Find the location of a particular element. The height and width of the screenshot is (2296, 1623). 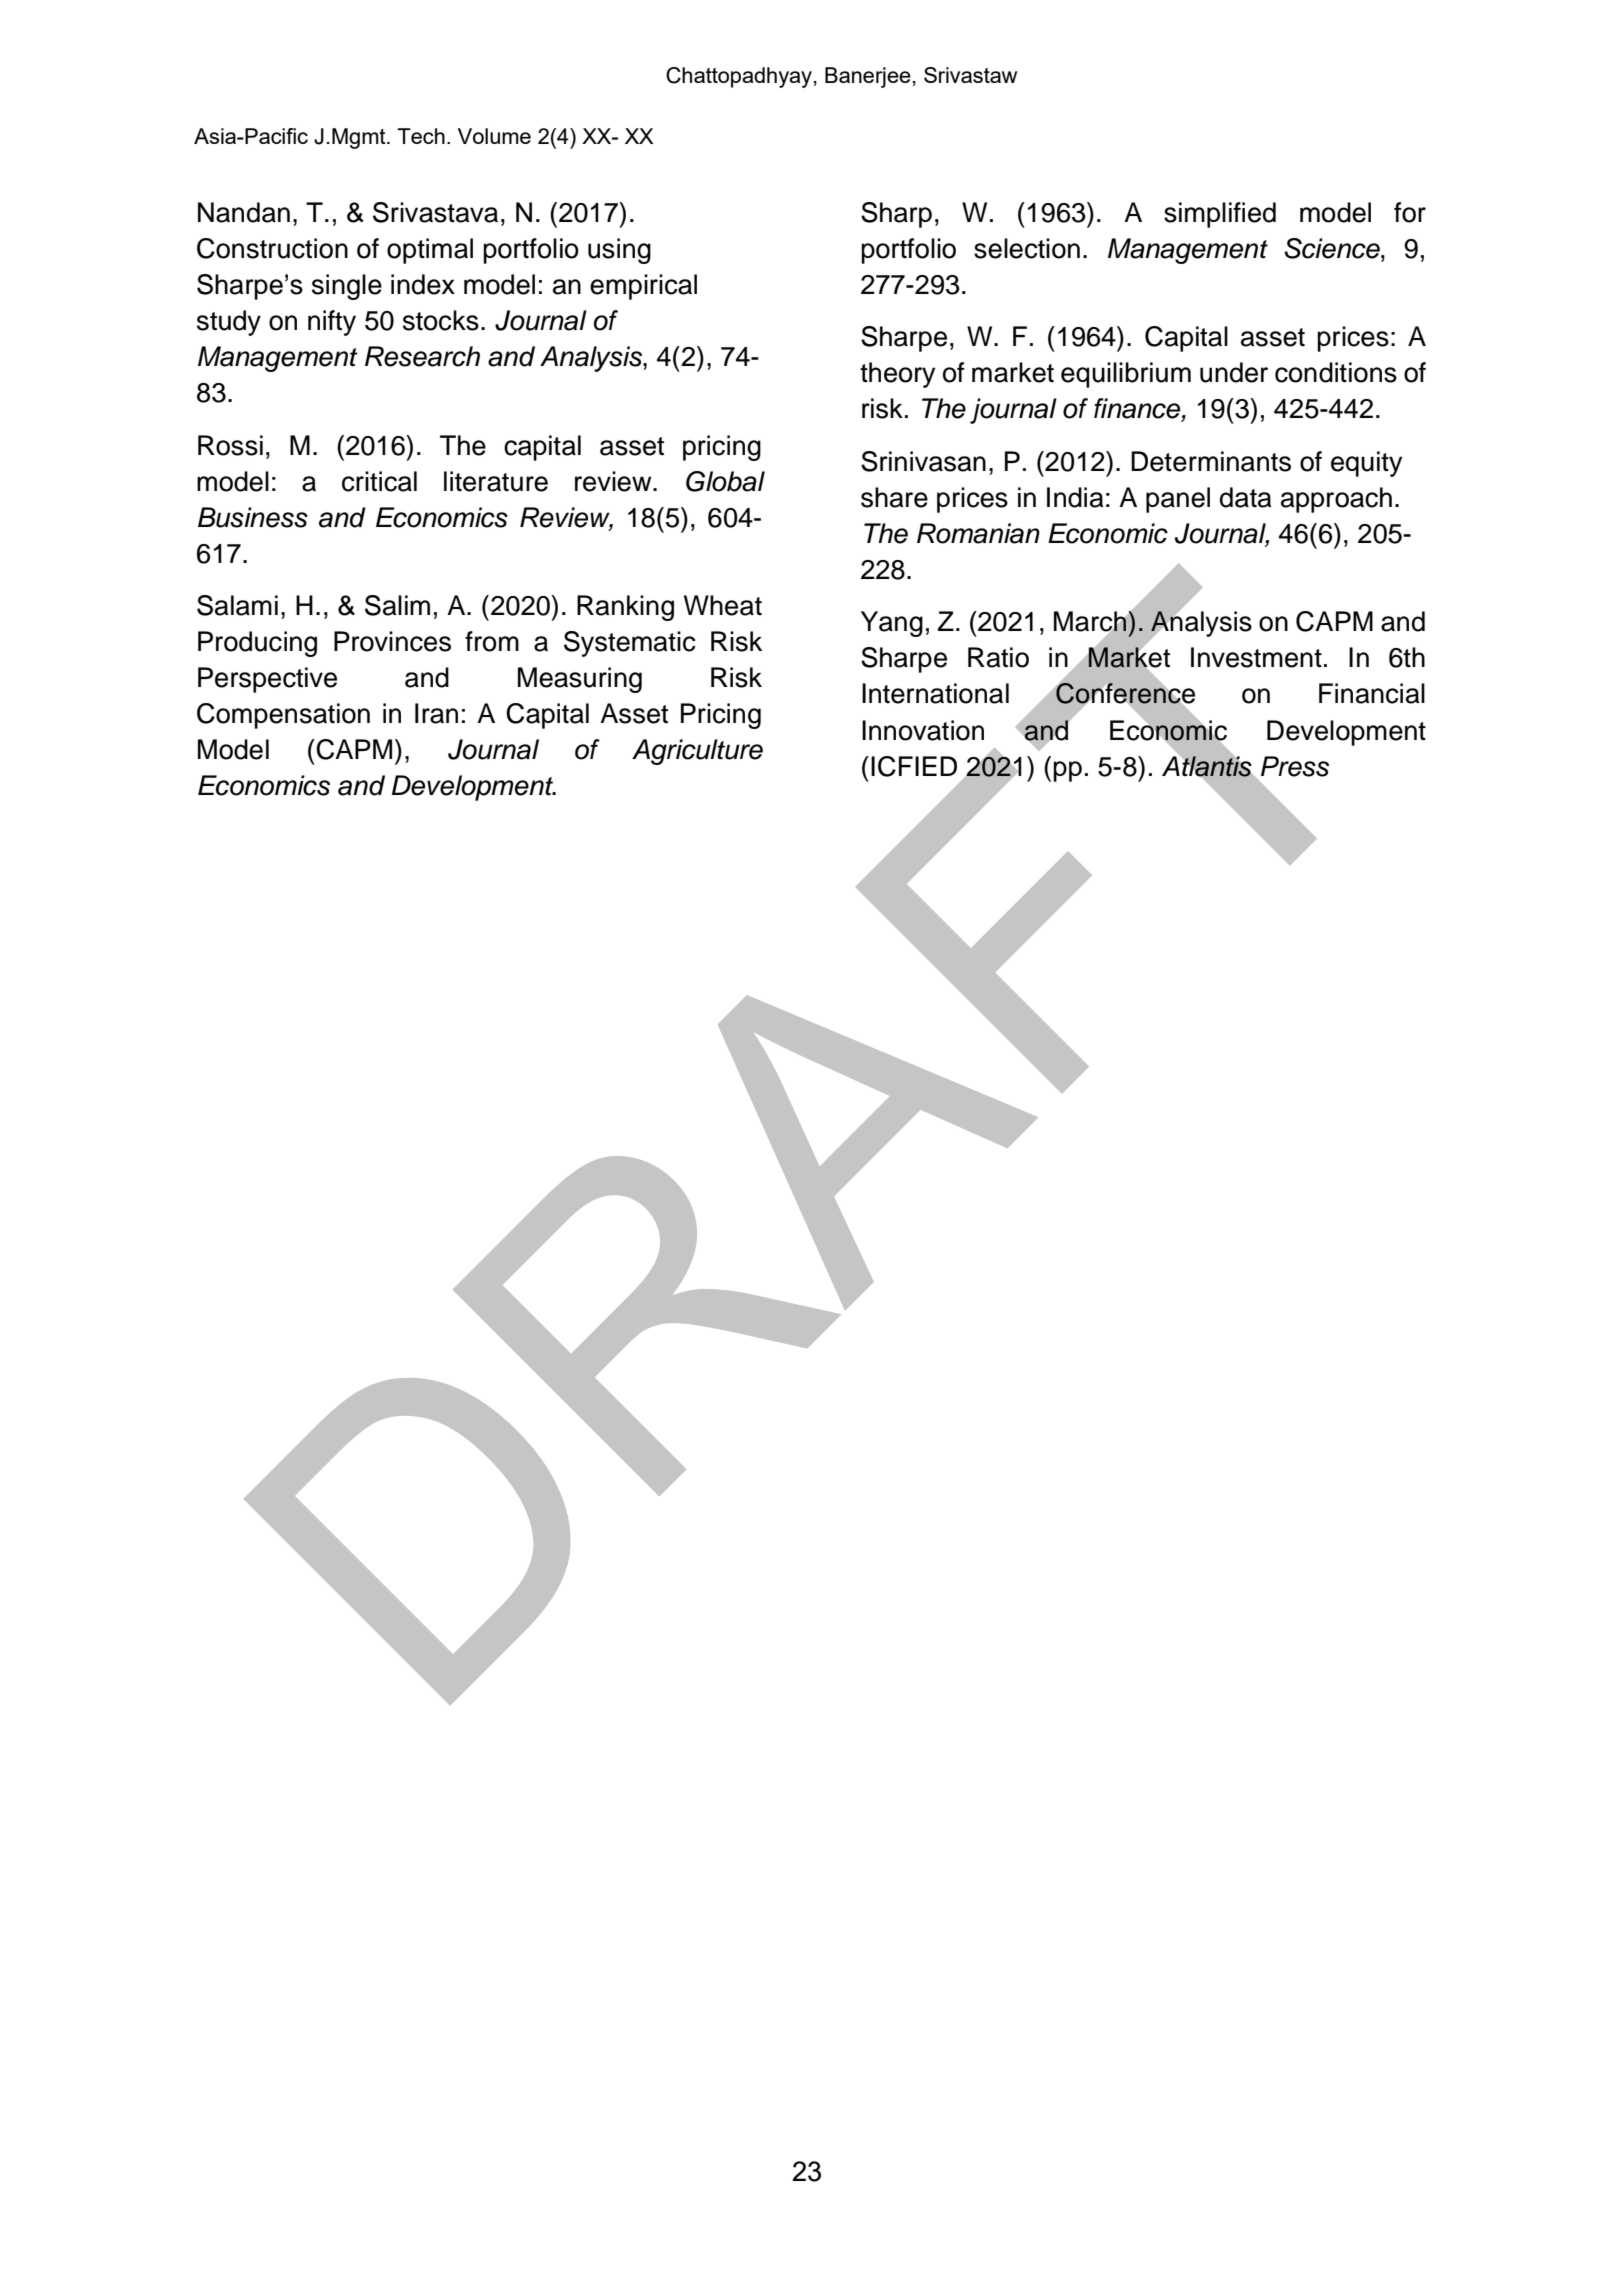

Determinants is located at coordinates (1211, 461).
